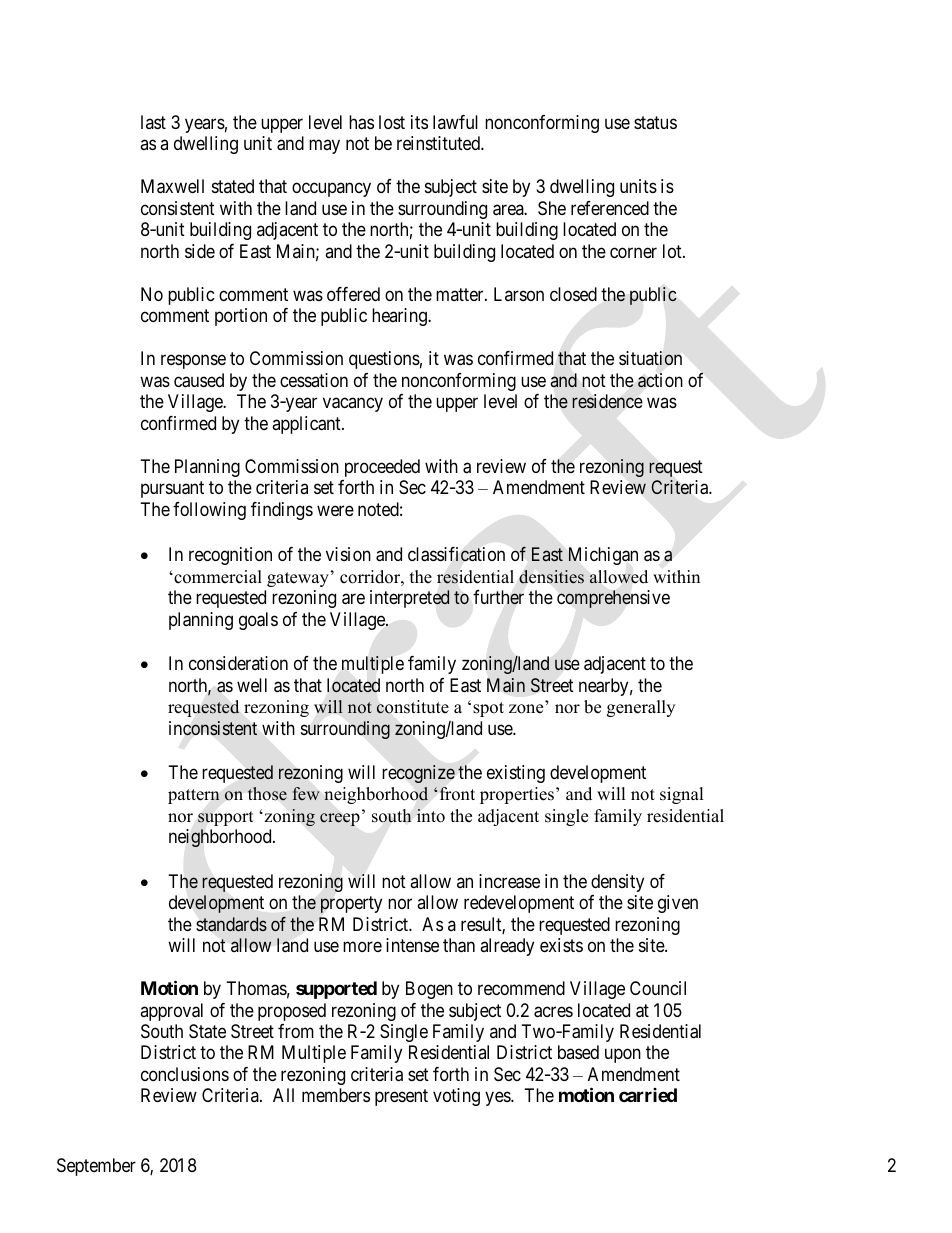 The width and height of the image is (952, 1233). What do you see at coordinates (172, 489) in the image?
I see `pursuant` at bounding box center [172, 489].
